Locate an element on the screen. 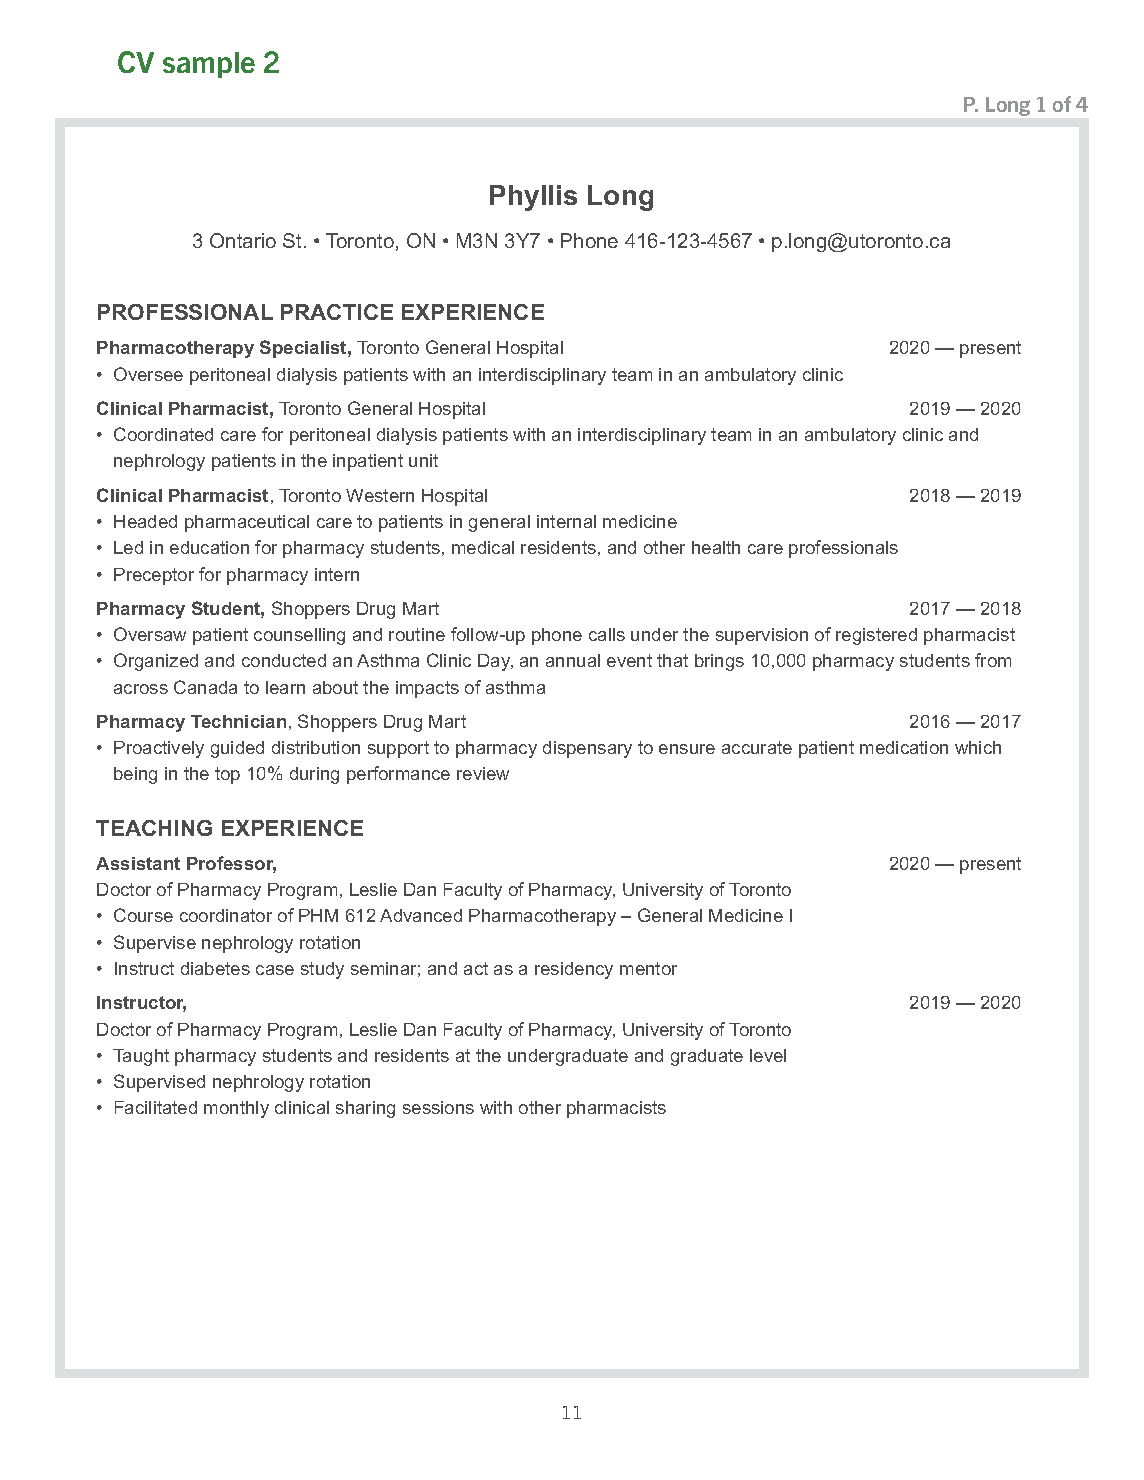  Coordinated is located at coordinates (163, 434).
